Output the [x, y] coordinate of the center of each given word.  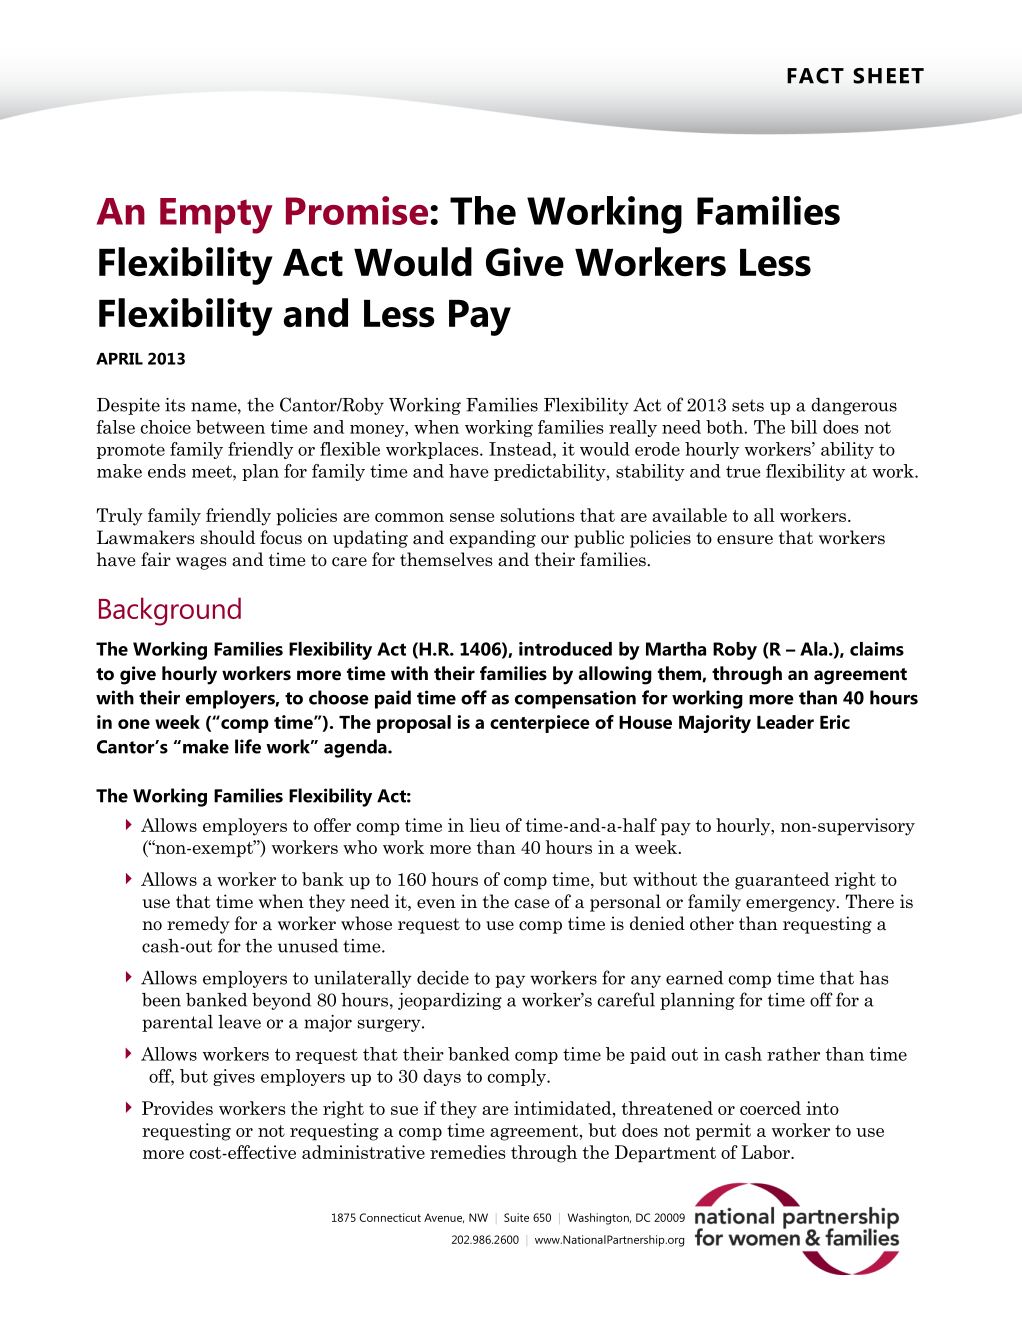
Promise [357, 210]
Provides [177, 1108]
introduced [565, 649]
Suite [516, 1217]
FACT [815, 76]
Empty [216, 216]
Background [170, 611]
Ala [813, 649]
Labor [766, 1152]
